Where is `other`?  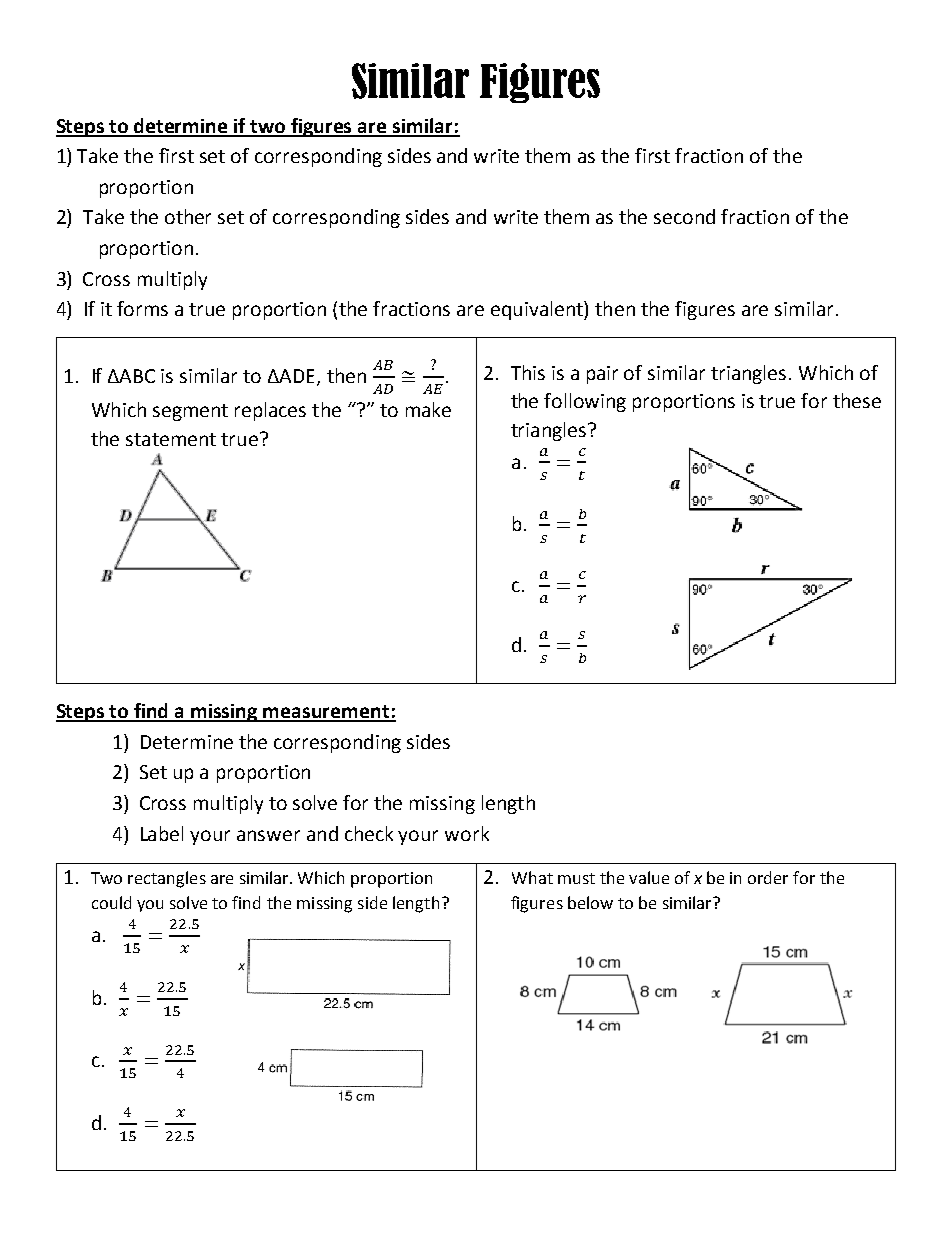
other is located at coordinates (188, 216).
